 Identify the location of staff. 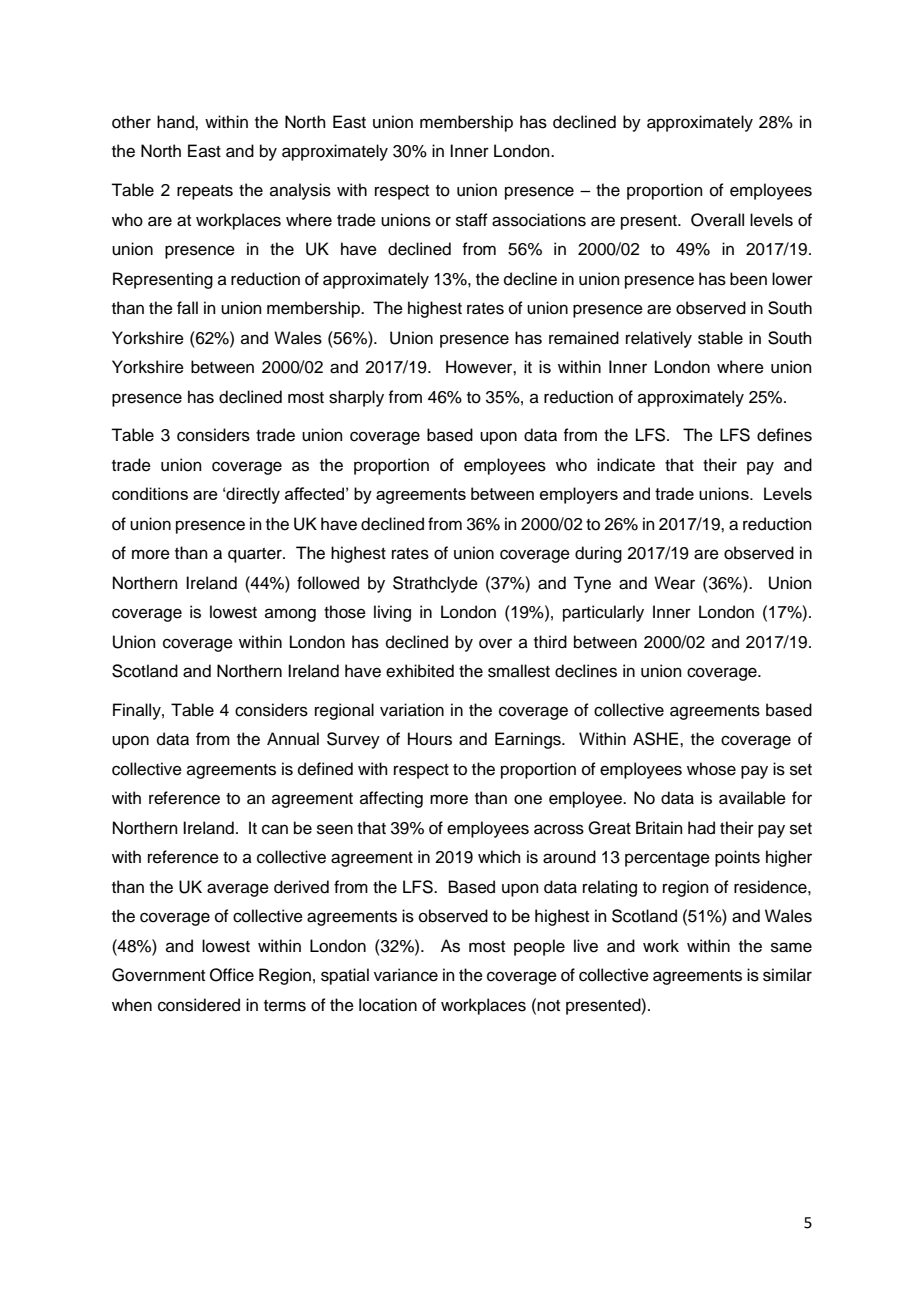
(472, 220).
